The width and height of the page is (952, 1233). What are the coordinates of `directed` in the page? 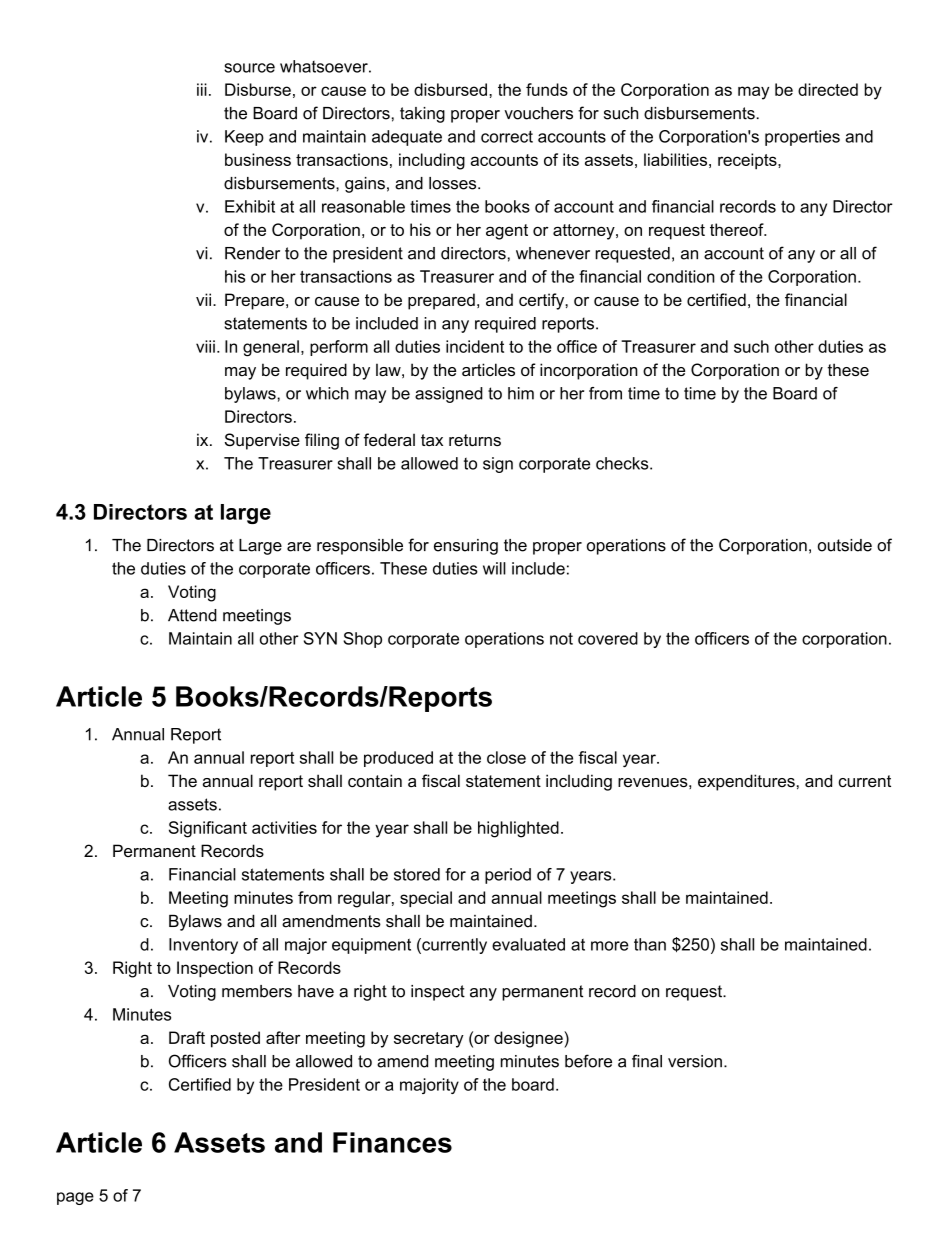 It's located at (828, 89).
